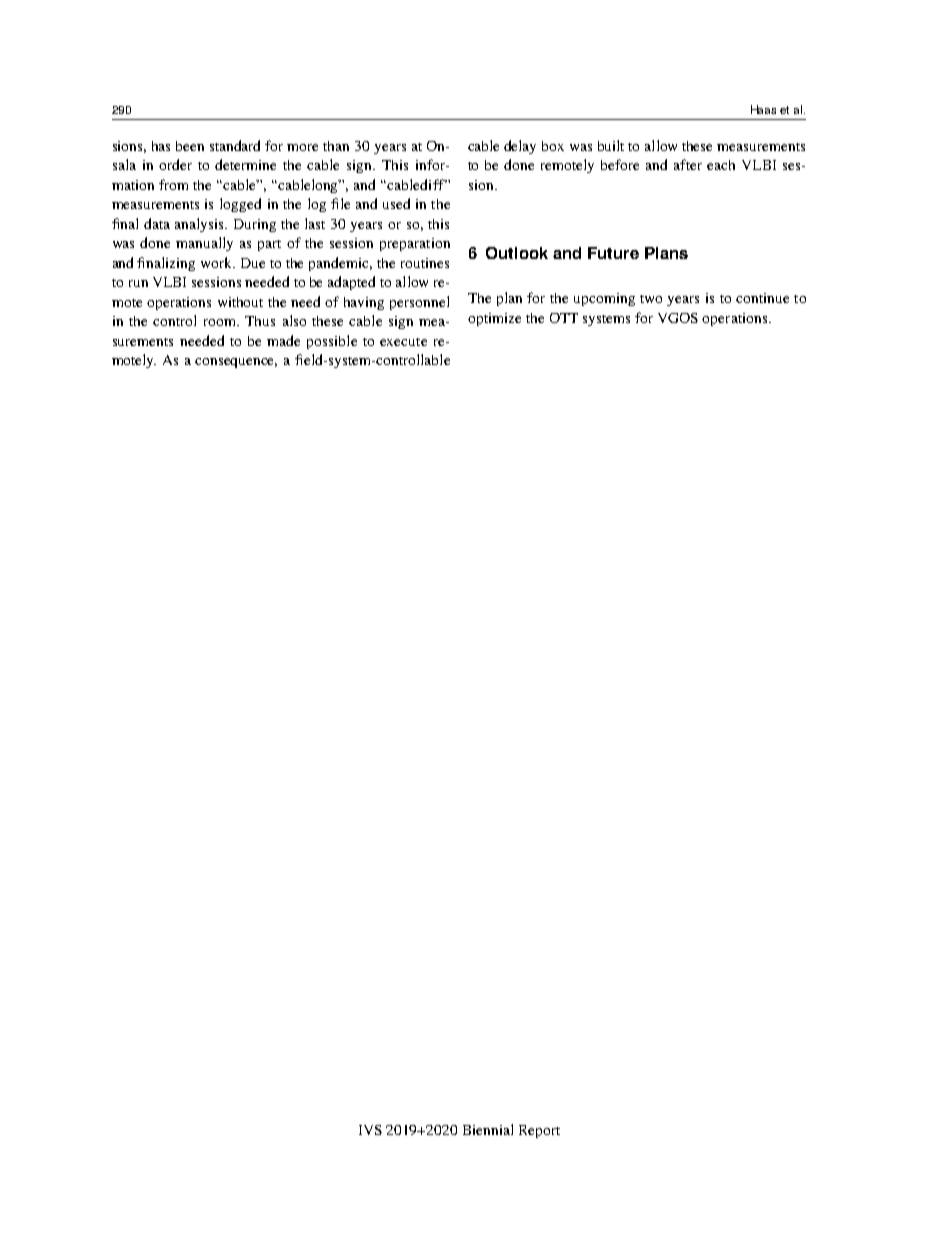 This screenshot has width=952, height=1233. What do you see at coordinates (564, 318) in the screenshot?
I see `OTT` at bounding box center [564, 318].
